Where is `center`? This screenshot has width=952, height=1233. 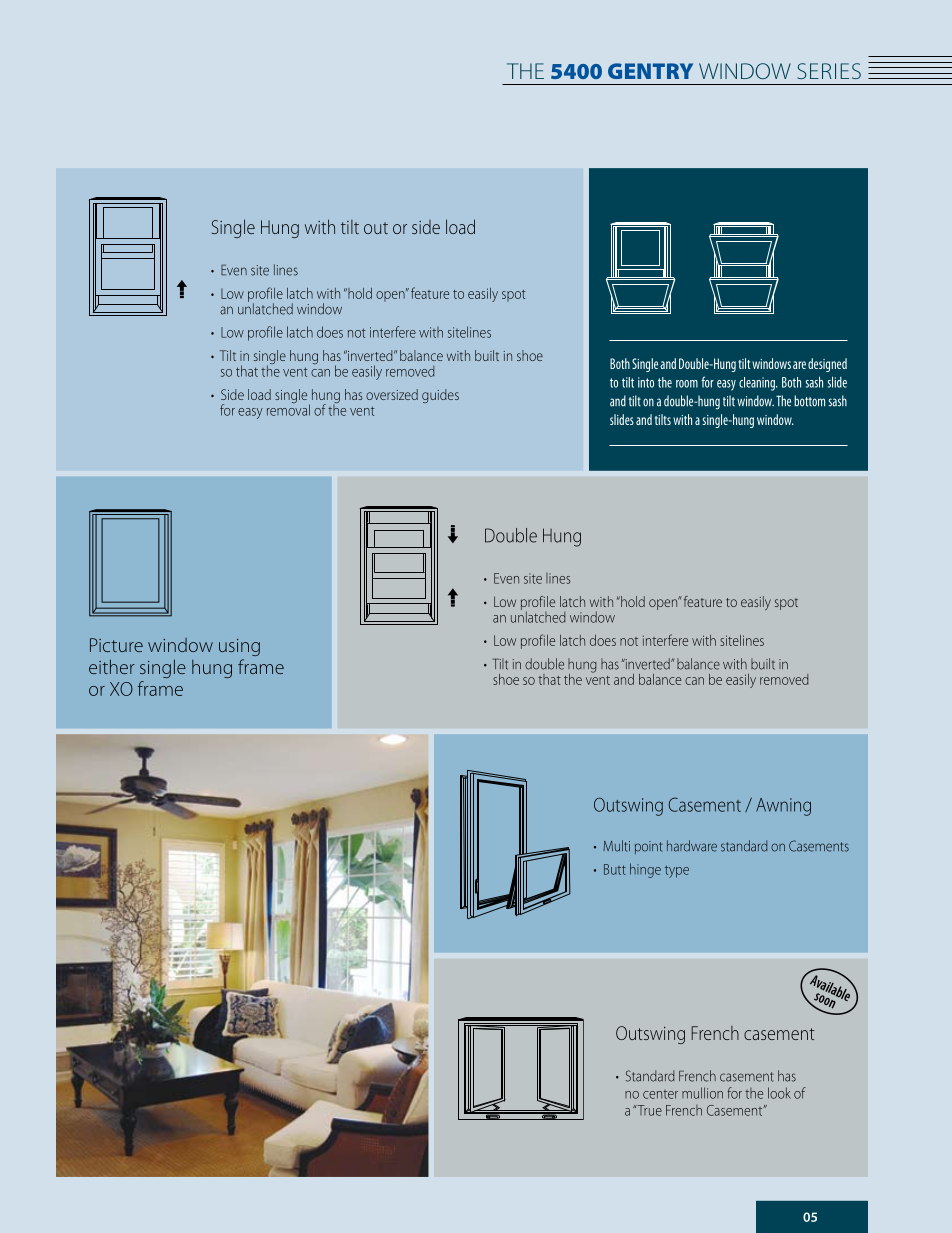
center is located at coordinates (660, 1094).
